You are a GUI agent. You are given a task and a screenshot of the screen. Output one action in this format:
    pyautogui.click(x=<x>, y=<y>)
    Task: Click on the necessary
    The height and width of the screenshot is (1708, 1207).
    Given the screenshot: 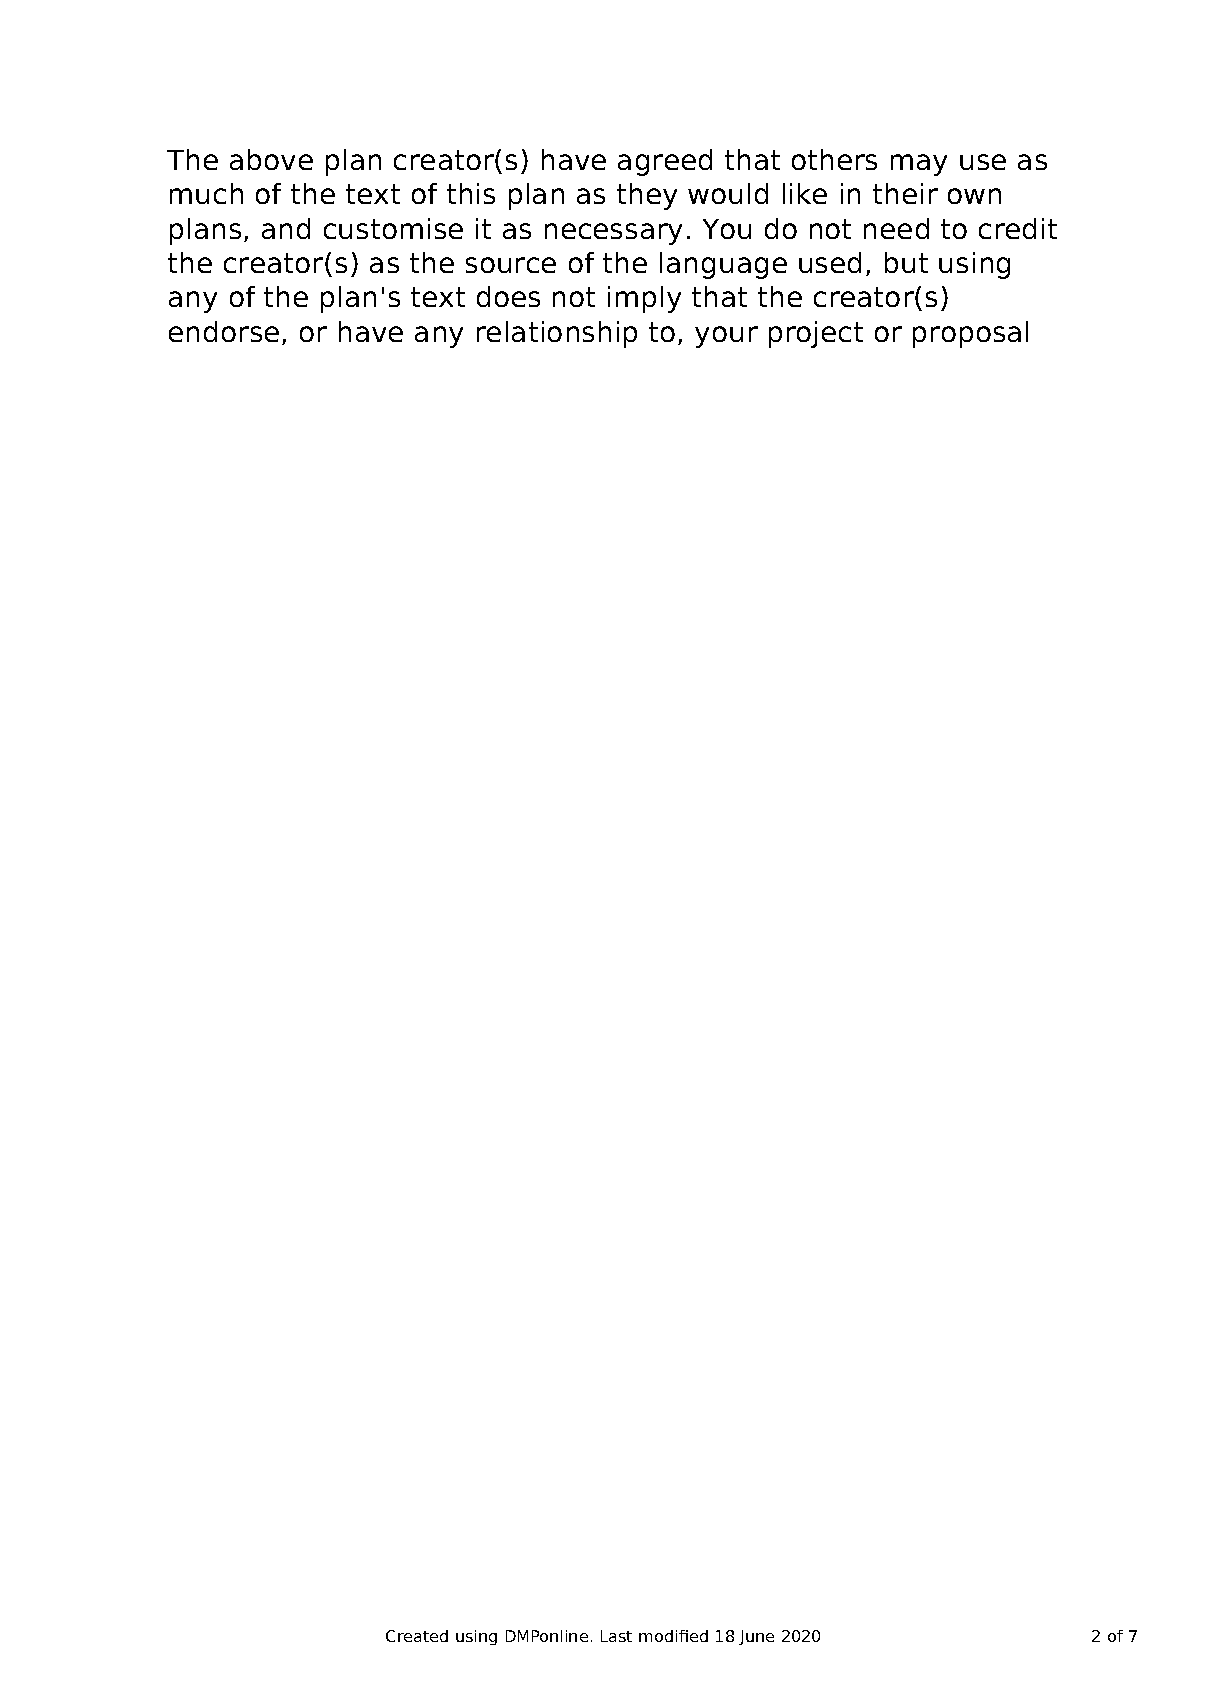 What is the action you would take?
    pyautogui.click(x=613, y=234)
